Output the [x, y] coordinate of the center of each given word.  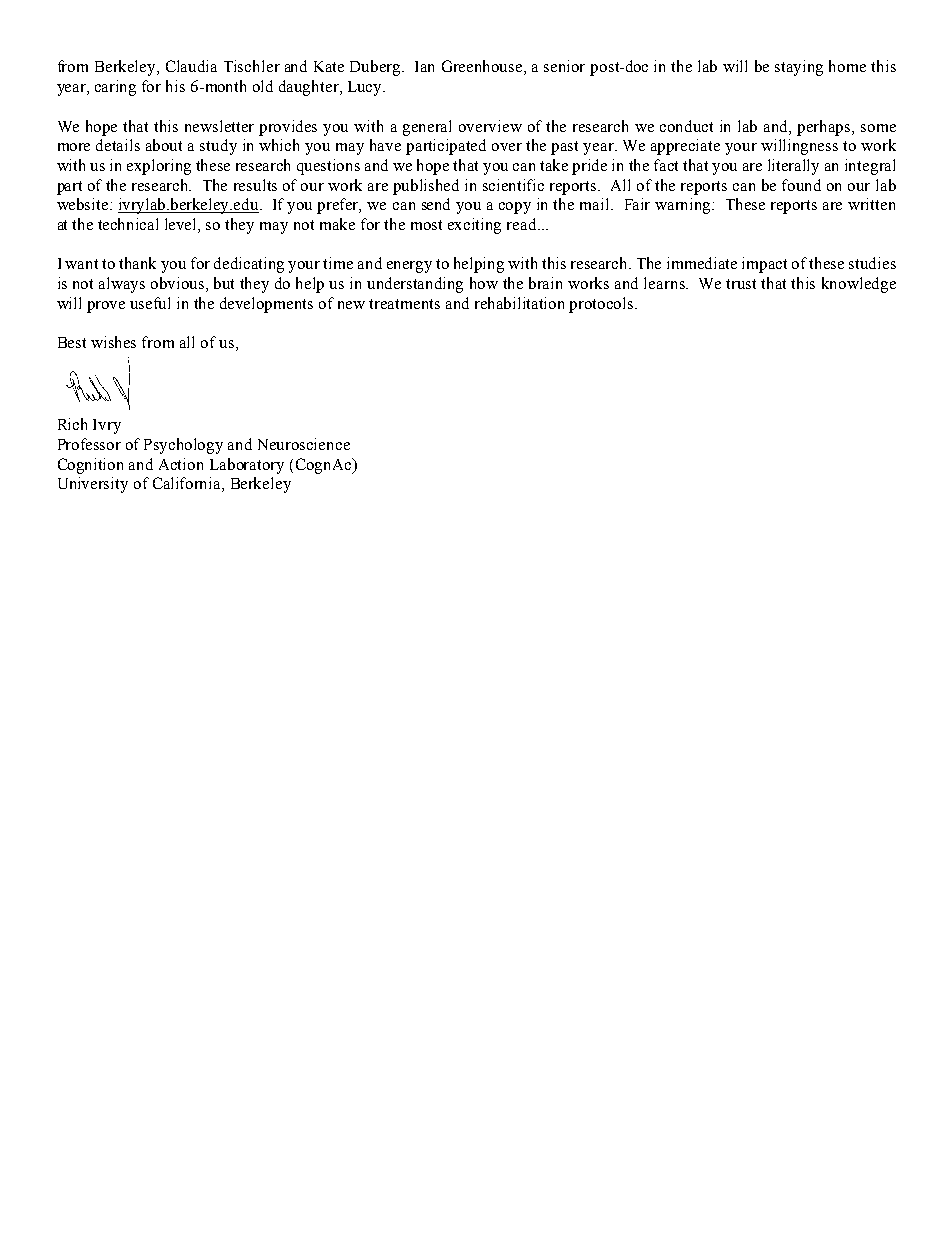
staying [799, 68]
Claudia [191, 66]
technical [128, 224]
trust [741, 284]
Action [181, 464]
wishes [113, 342]
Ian [424, 66]
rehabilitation [519, 303]
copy [515, 208]
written [871, 204]
